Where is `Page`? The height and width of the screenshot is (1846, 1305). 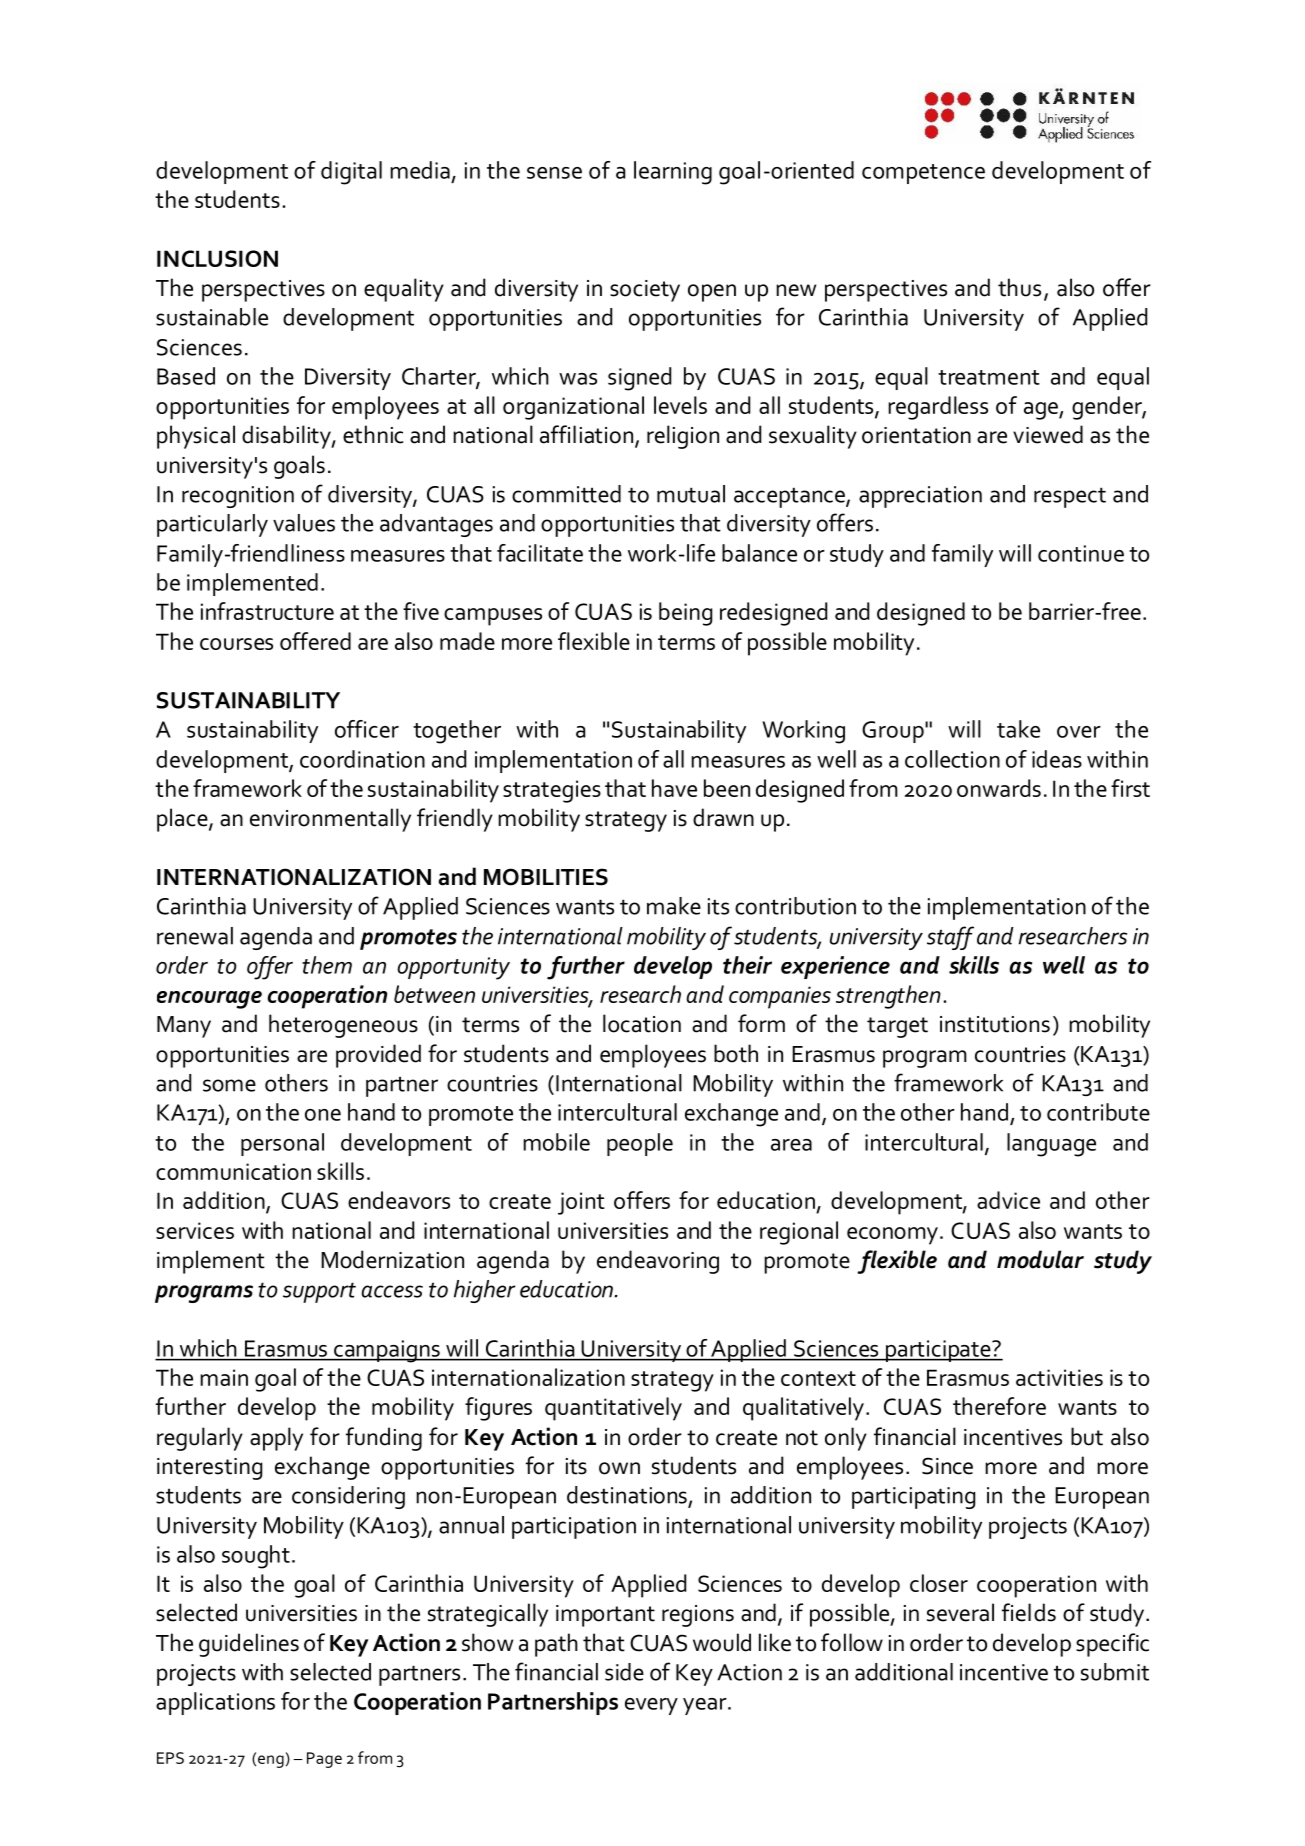
Page is located at coordinates (324, 1760).
